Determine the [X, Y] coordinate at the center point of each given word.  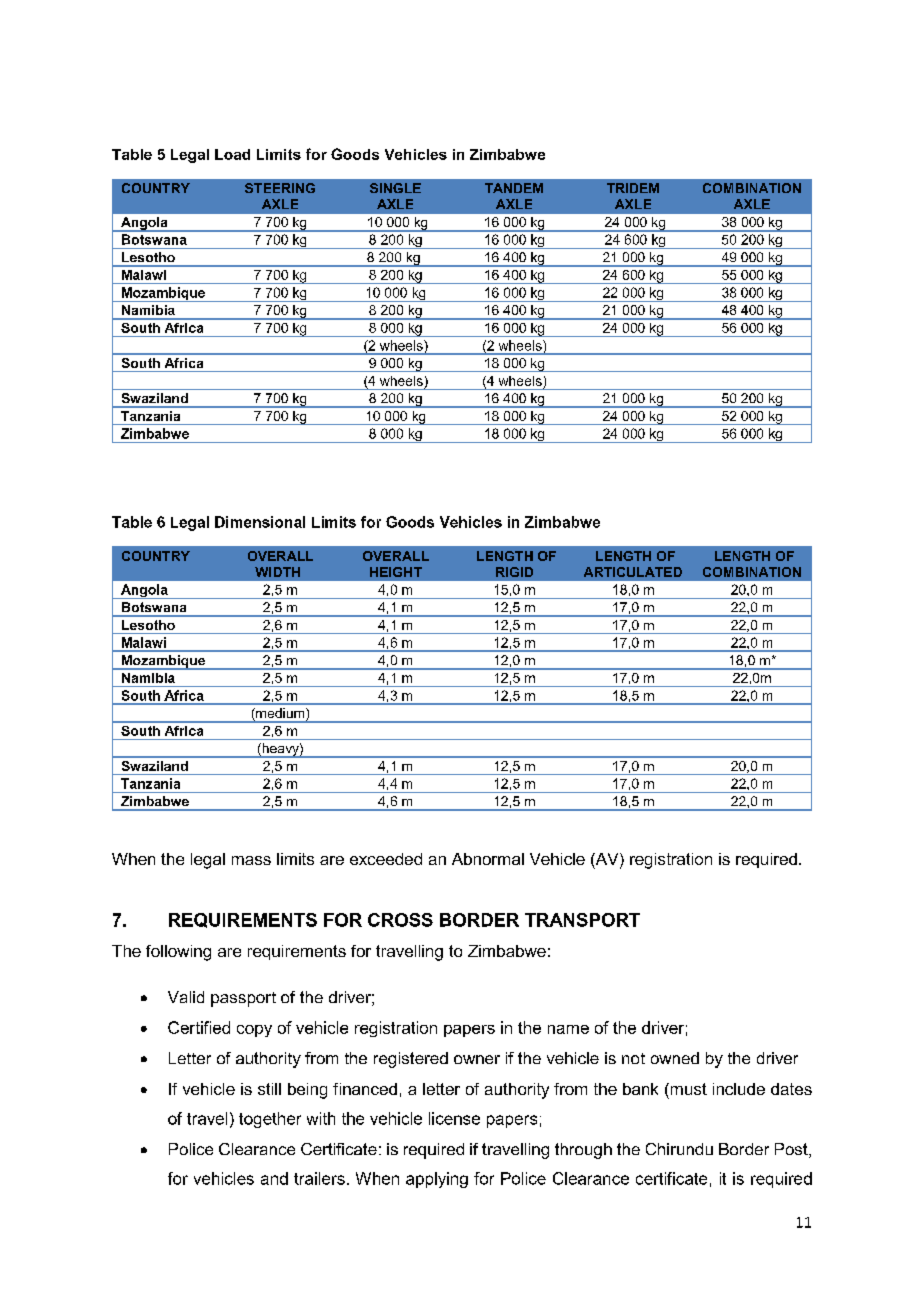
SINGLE [395, 188]
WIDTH [277, 572]
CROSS [400, 920]
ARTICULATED [633, 572]
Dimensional [260, 522]
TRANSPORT [582, 920]
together [270, 1120]
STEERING [280, 188]
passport [243, 999]
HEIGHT [396, 572]
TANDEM [514, 188]
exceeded [386, 859]
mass [251, 860]
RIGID [514, 572]
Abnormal [488, 859]
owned [675, 1058]
